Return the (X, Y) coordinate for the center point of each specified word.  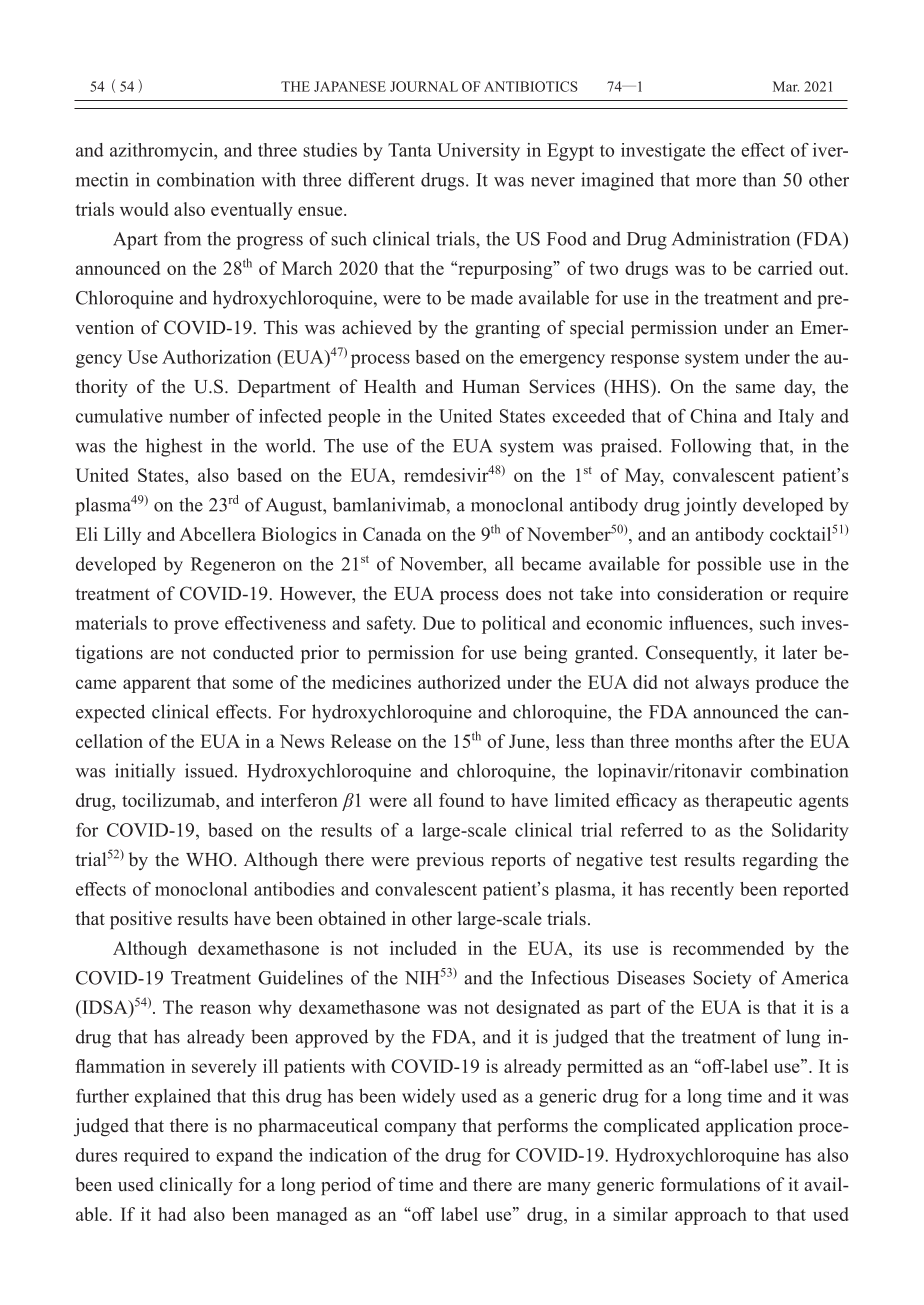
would (144, 209)
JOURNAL (424, 86)
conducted (253, 652)
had (172, 1214)
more (716, 182)
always (722, 684)
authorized (459, 682)
